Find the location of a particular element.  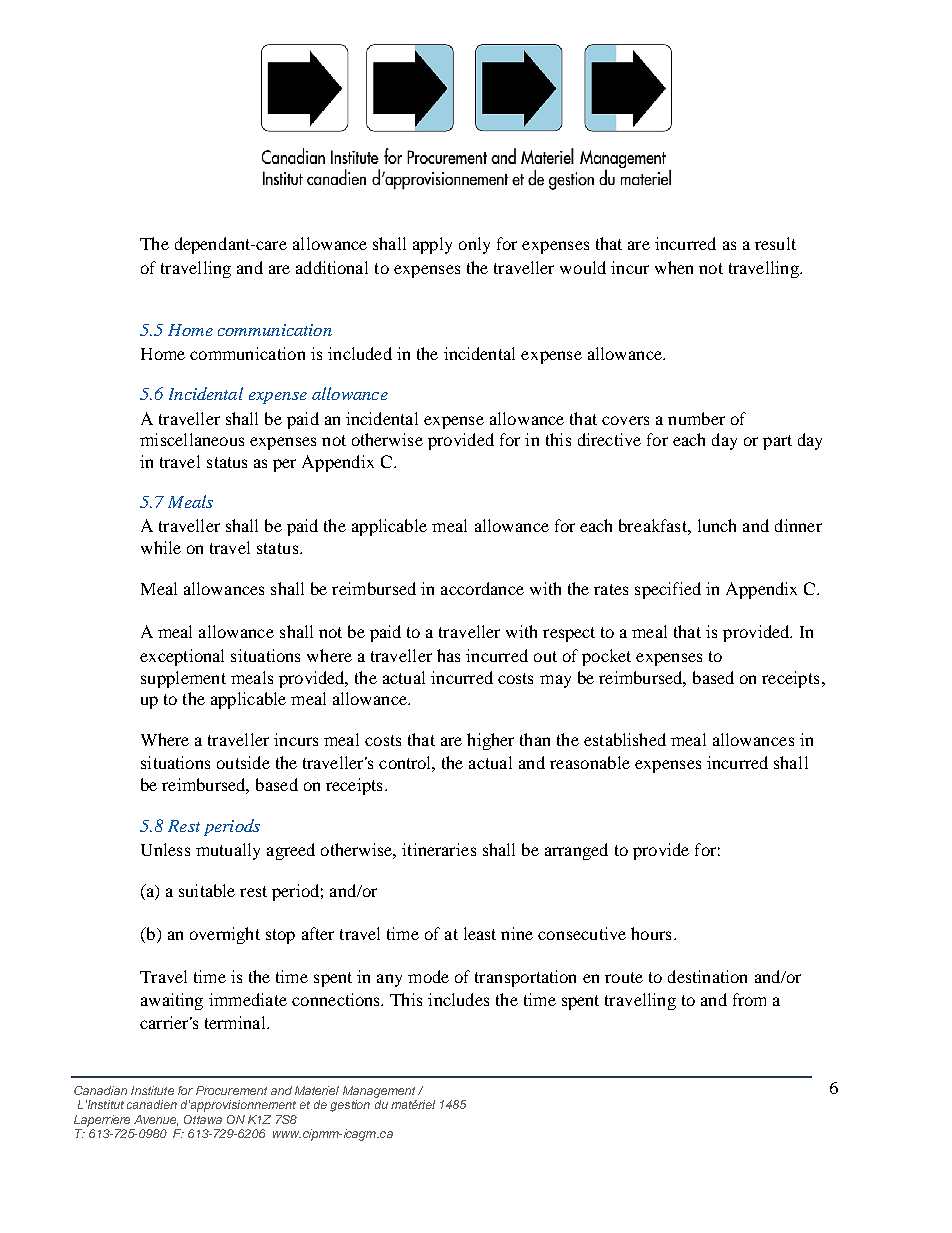

apply is located at coordinates (432, 245).
